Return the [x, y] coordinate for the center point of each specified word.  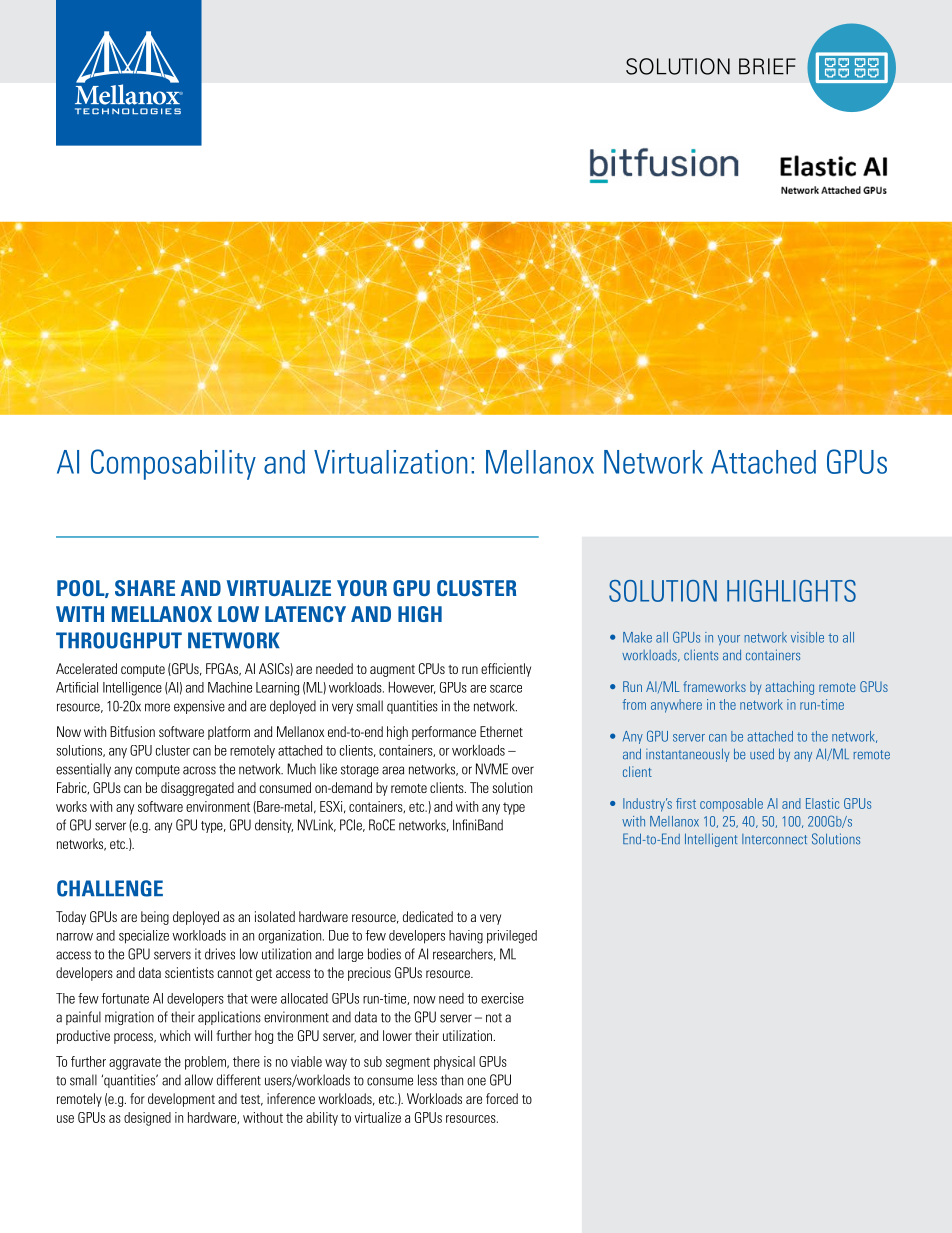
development [181, 1100]
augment [392, 671]
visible [807, 637]
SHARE [145, 588]
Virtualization [390, 462]
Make [637, 637]
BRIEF [767, 66]
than [452, 1080]
